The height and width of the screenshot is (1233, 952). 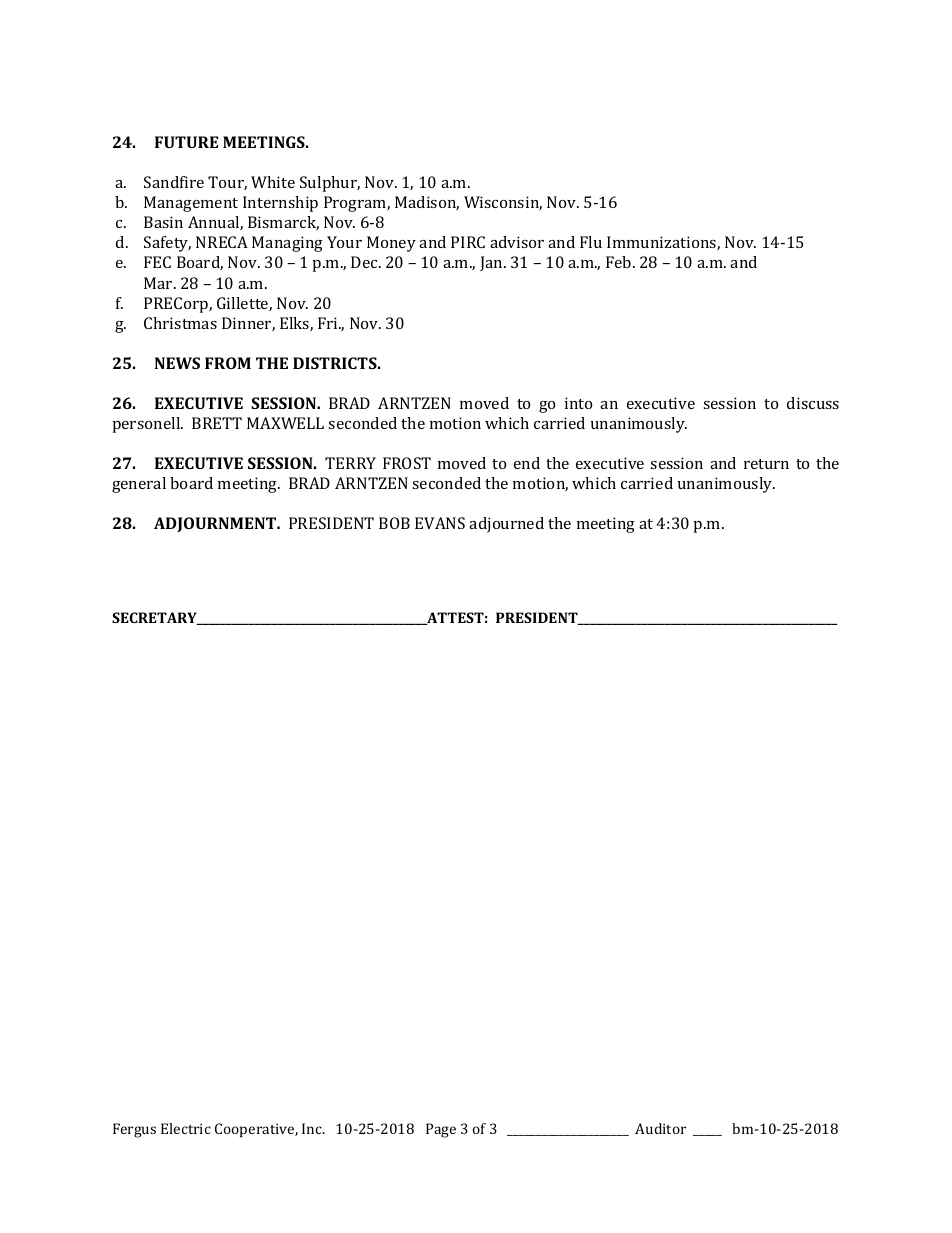 What do you see at coordinates (134, 1130) in the screenshot?
I see `Fergus` at bounding box center [134, 1130].
